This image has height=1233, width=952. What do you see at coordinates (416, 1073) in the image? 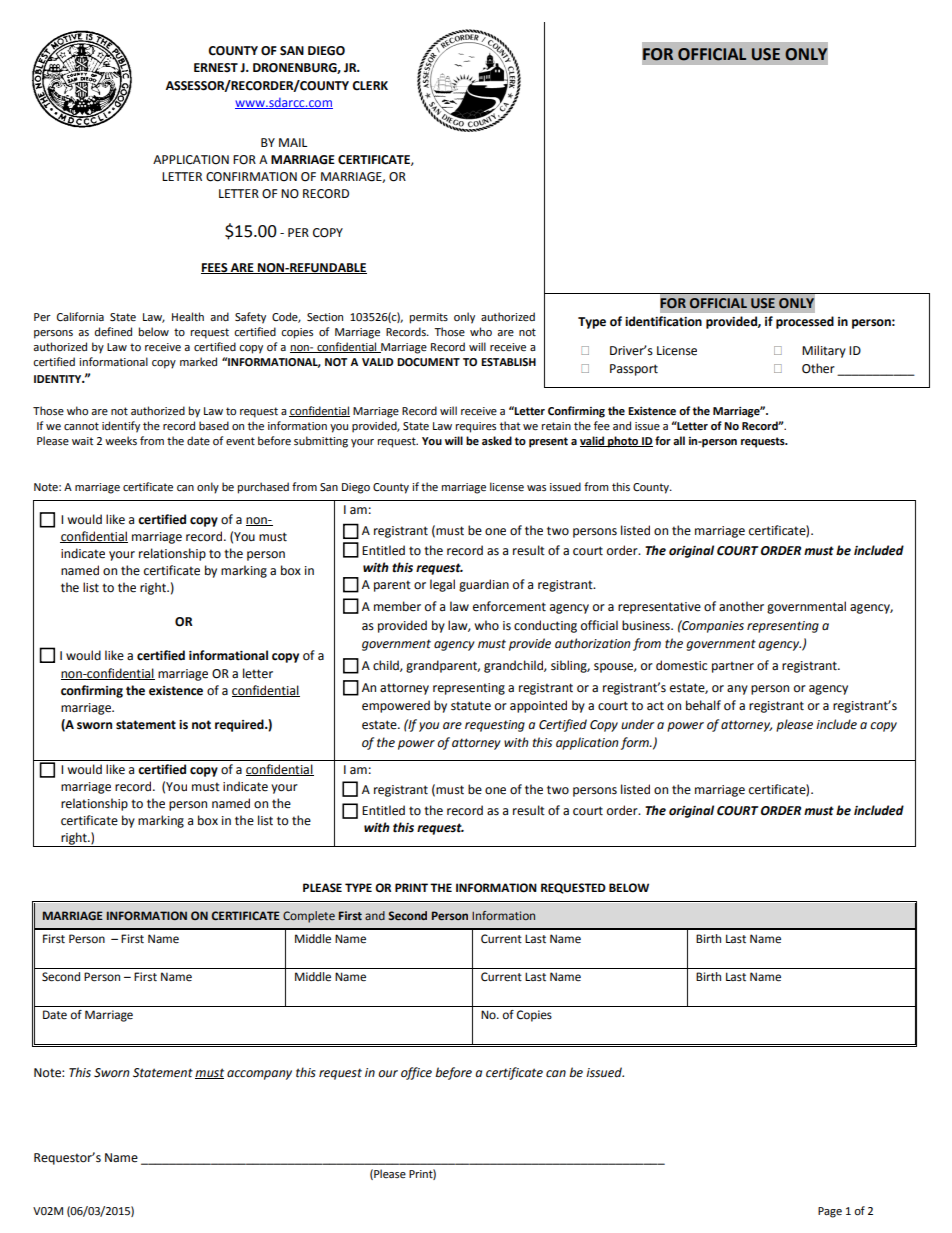
I see `office` at bounding box center [416, 1073].
